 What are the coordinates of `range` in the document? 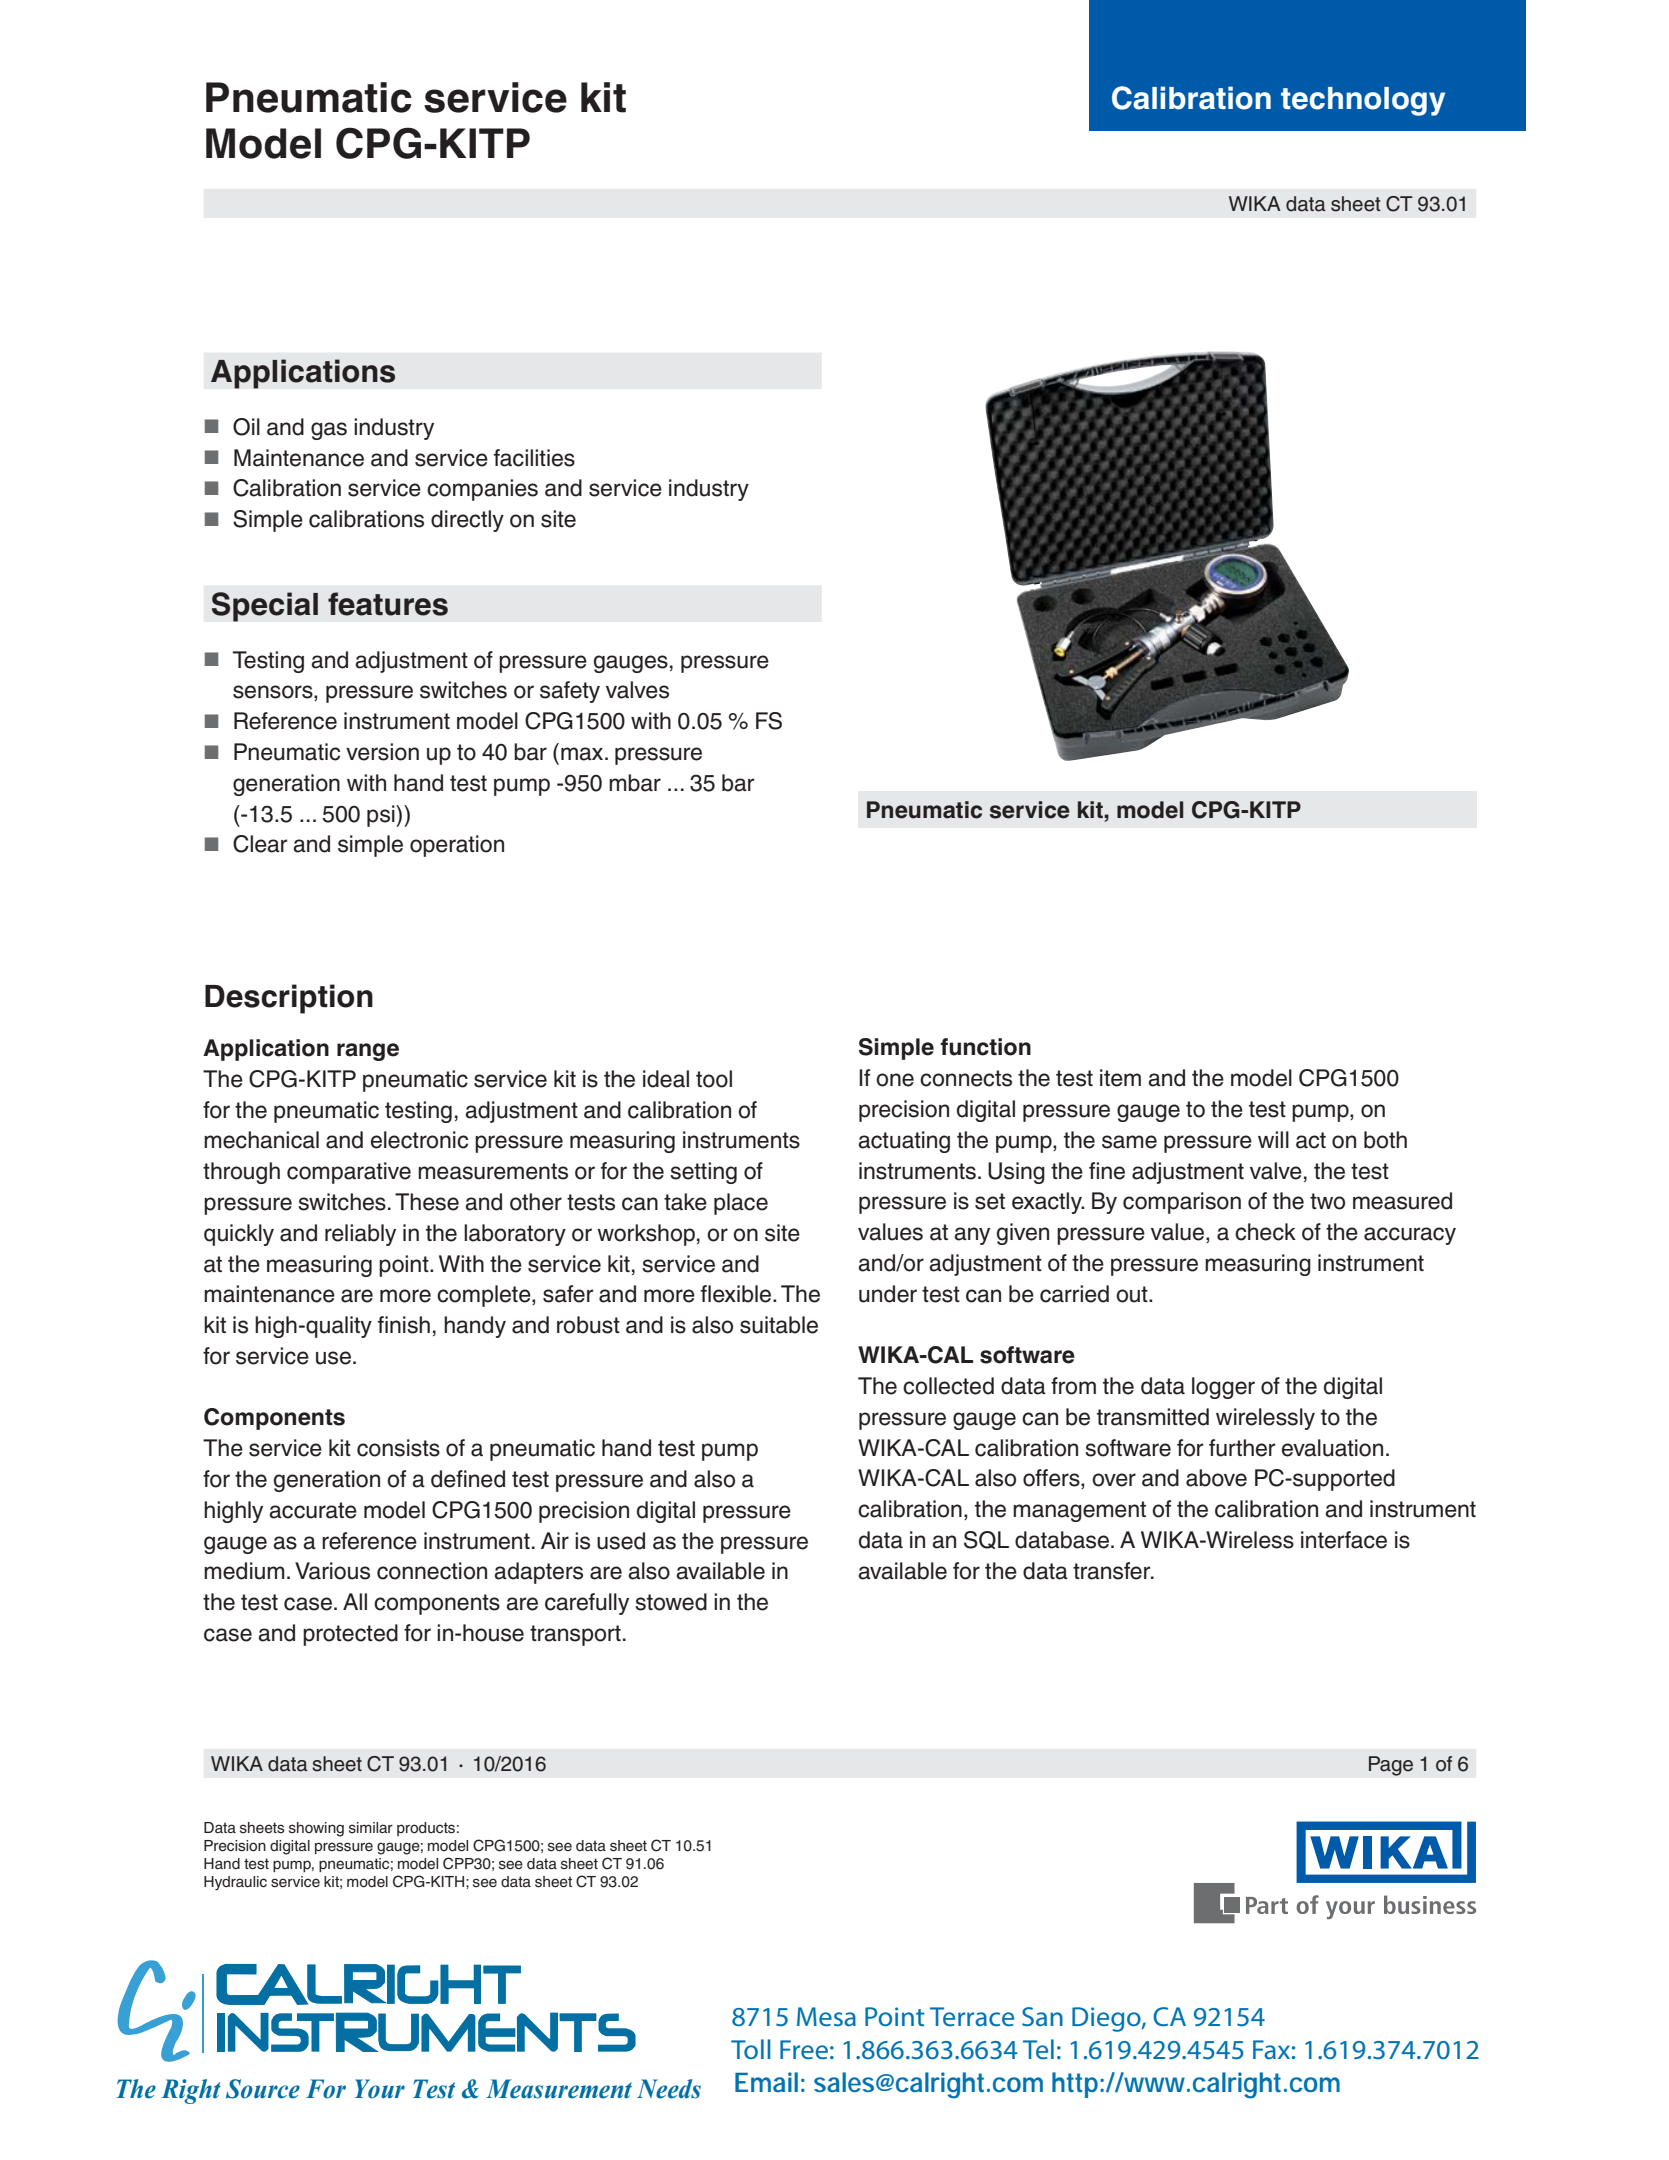 It's located at (368, 1052).
